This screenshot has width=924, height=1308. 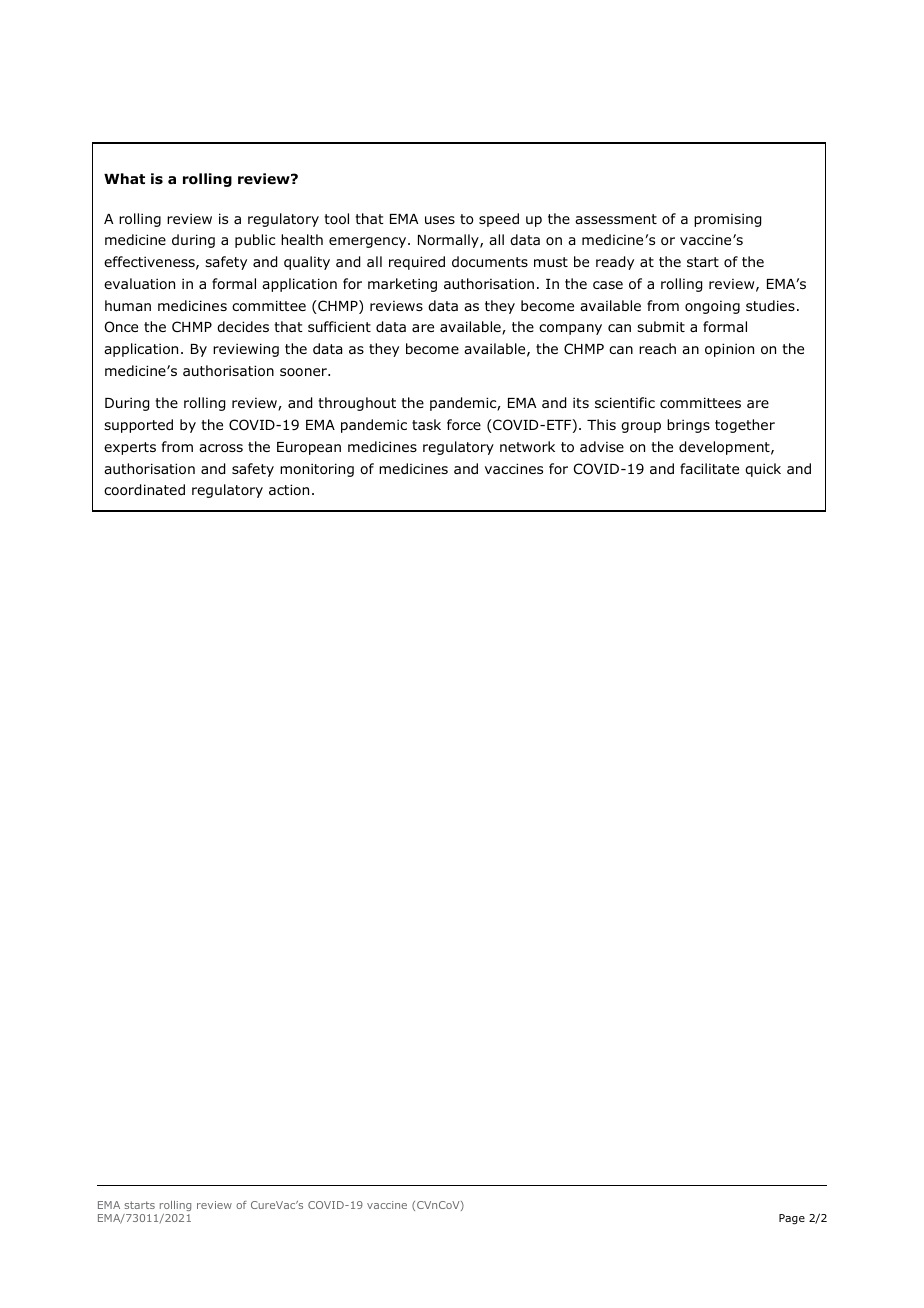 What do you see at coordinates (527, 446) in the screenshot?
I see `network` at bounding box center [527, 446].
